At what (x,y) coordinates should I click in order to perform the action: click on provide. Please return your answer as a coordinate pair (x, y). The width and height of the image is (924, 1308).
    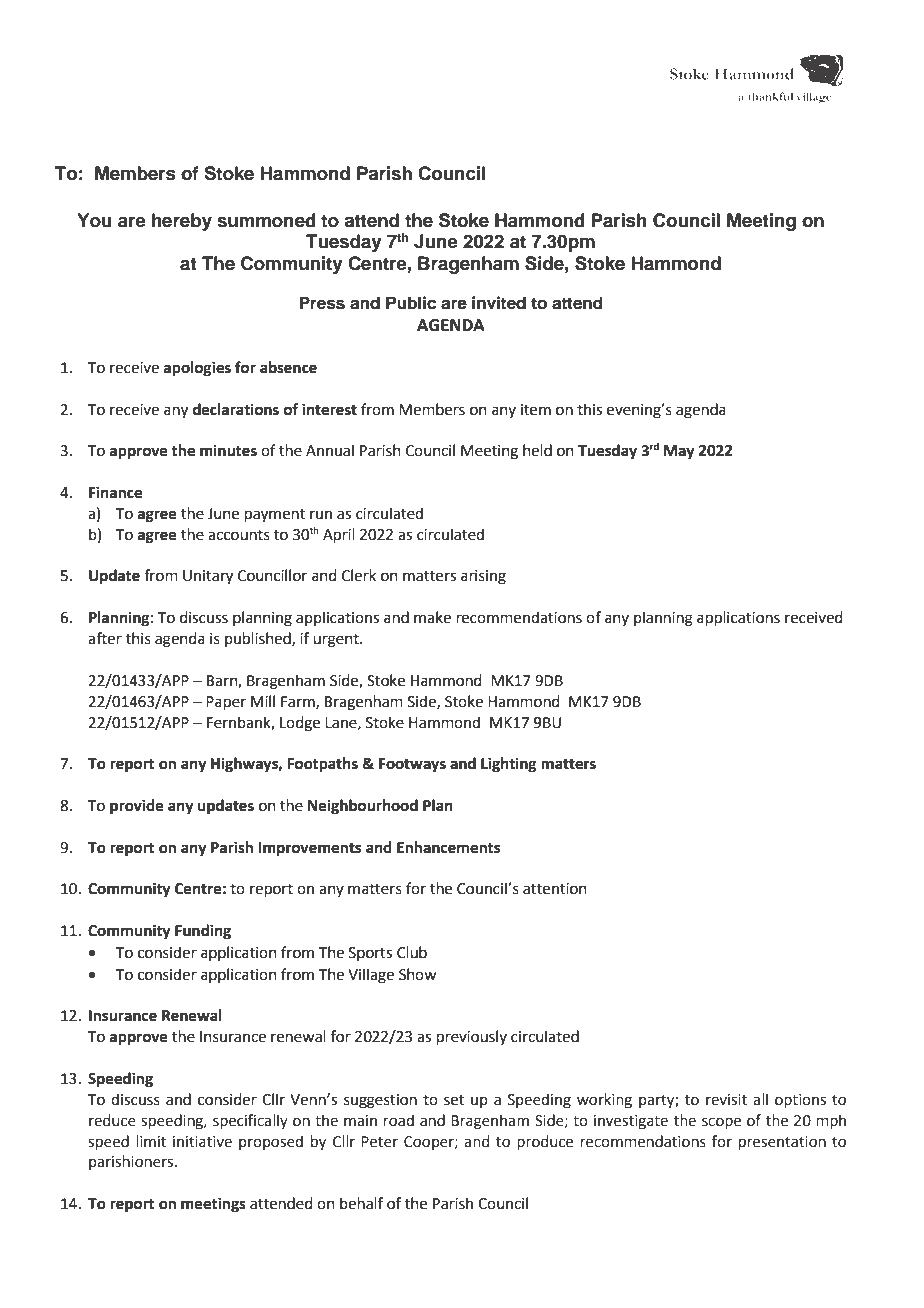
    Looking at the image, I should click on (137, 807).
